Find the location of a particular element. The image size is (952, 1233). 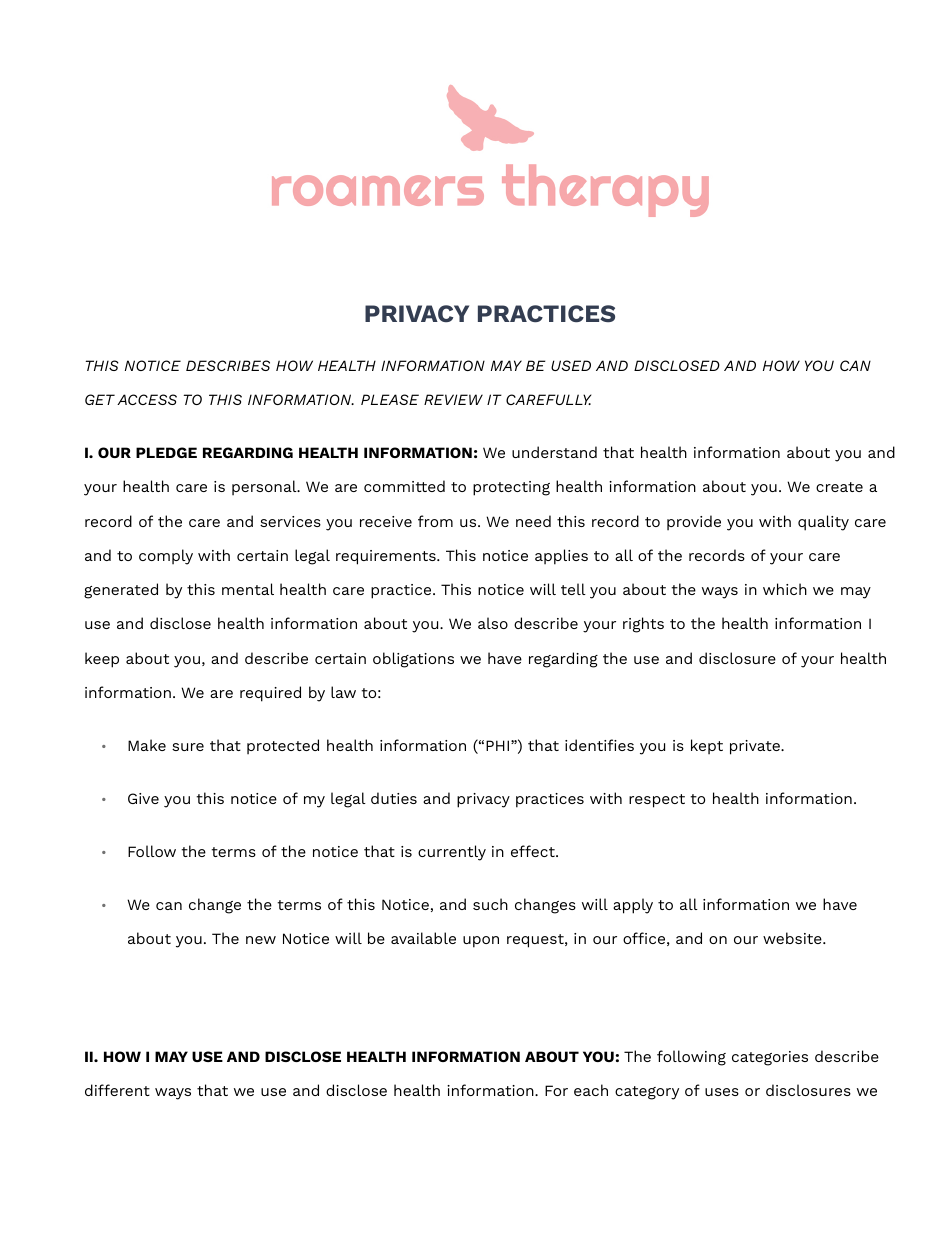

Give is located at coordinates (143, 798).
